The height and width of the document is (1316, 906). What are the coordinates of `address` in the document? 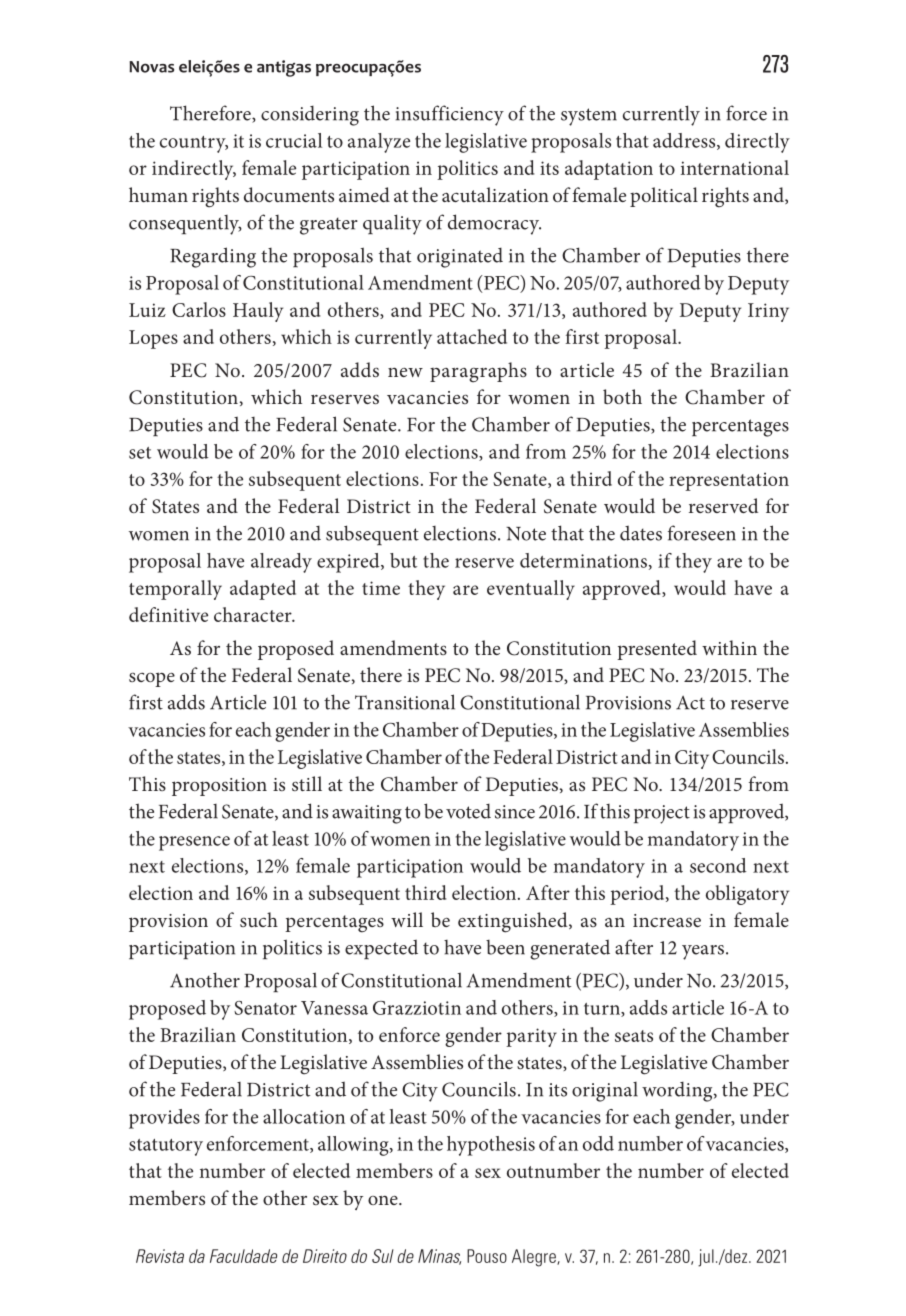 It's located at (685, 141).
